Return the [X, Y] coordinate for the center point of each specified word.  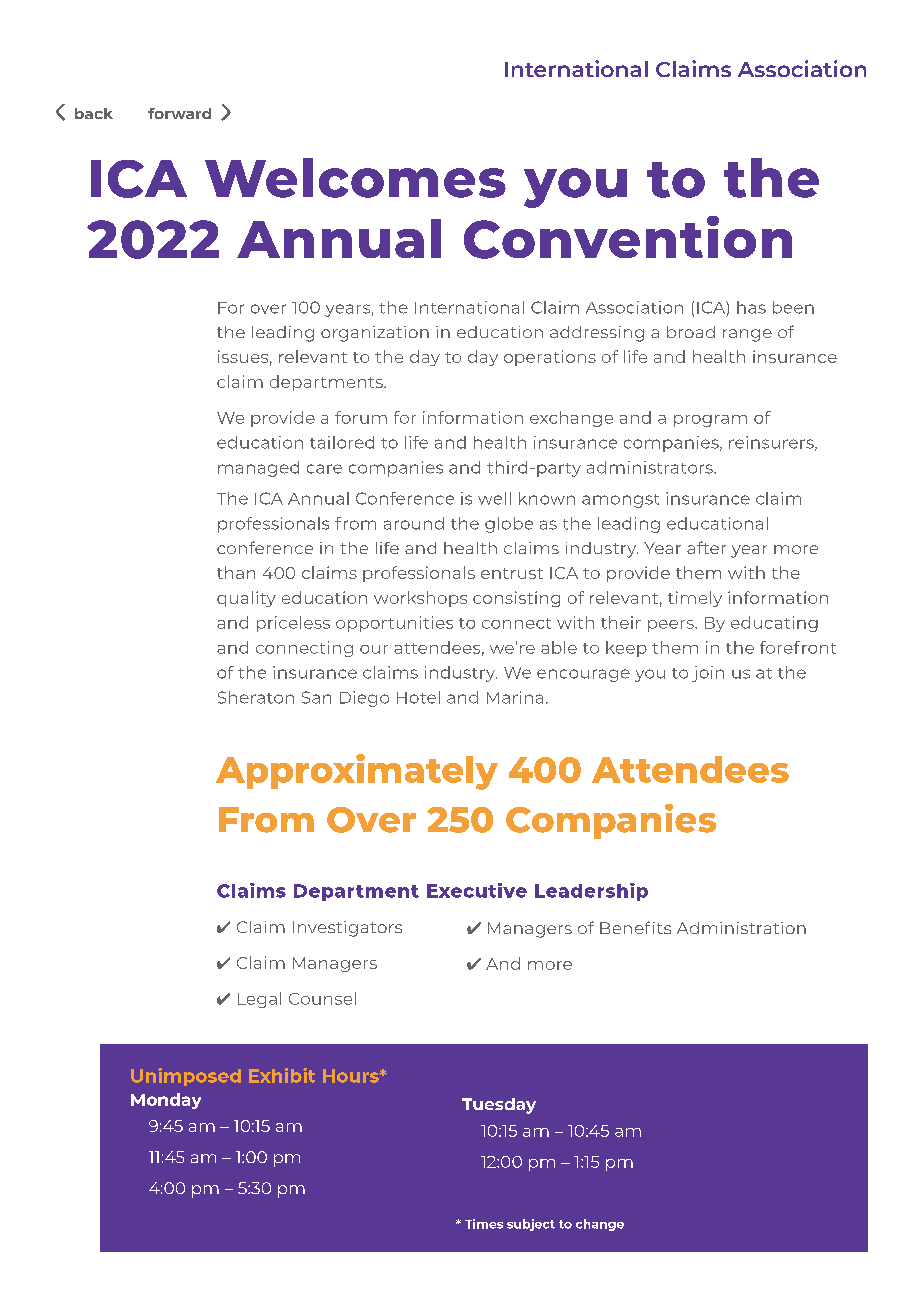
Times [484, 1224]
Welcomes [355, 178]
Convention [628, 237]
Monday [166, 1101]
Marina [515, 697]
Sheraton [256, 697]
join [708, 674]
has [751, 307]
